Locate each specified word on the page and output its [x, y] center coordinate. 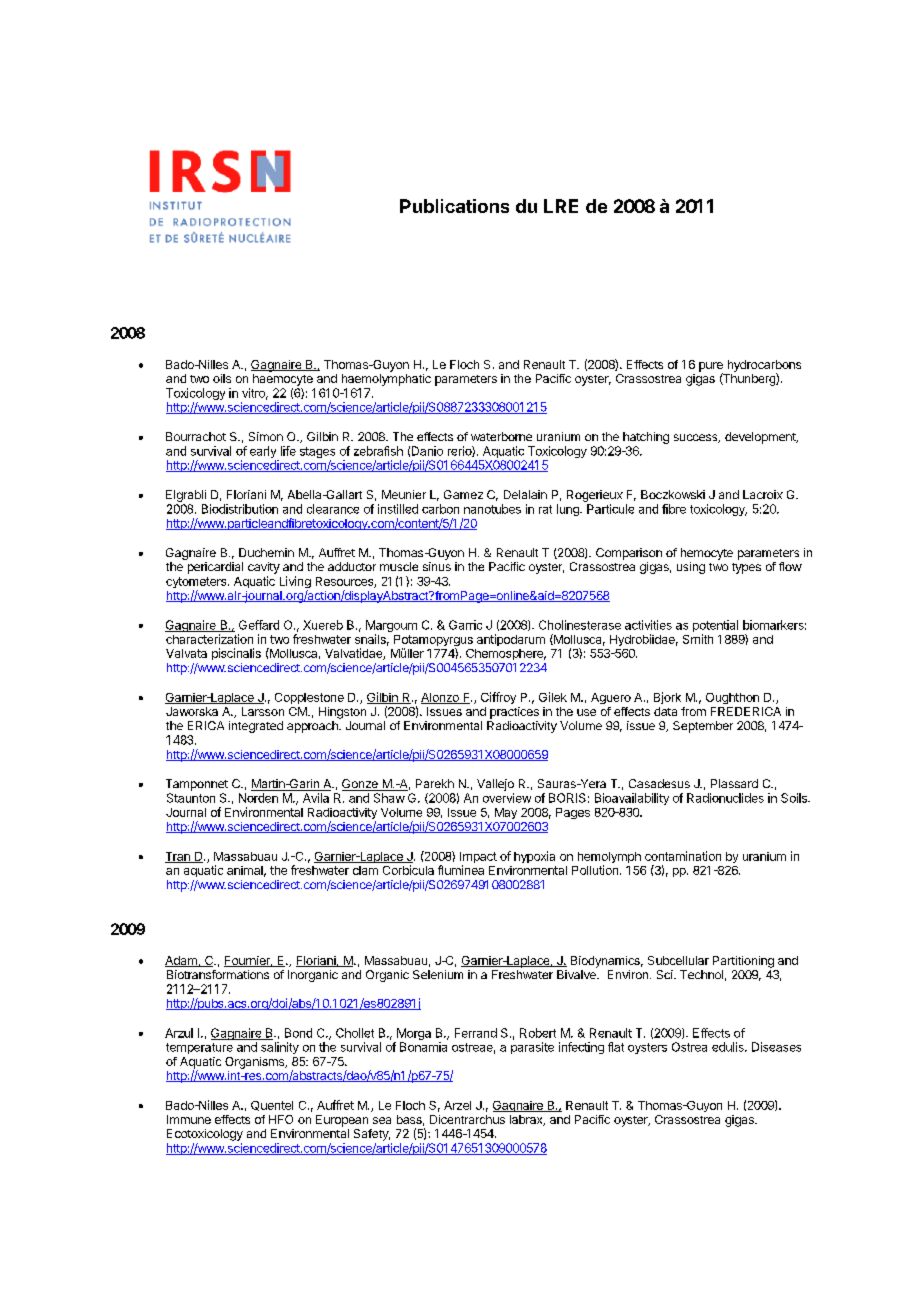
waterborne [501, 436]
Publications [454, 206]
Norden [258, 798]
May [506, 813]
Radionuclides [725, 798]
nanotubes [492, 509]
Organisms [256, 1063]
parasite [532, 1048]
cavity [264, 568]
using [691, 568]
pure [711, 368]
